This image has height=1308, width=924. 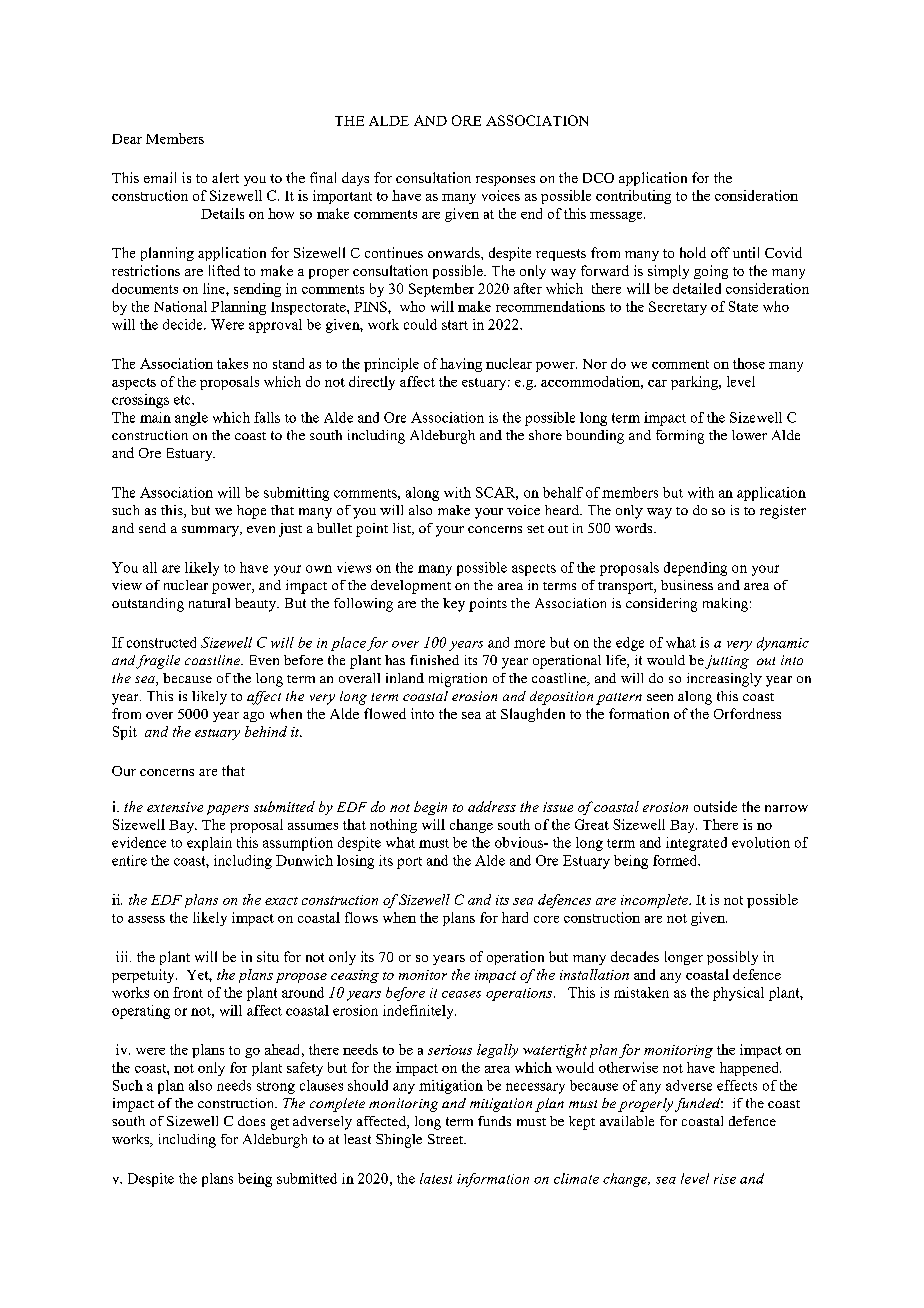 I want to click on does, so click(x=251, y=1121).
